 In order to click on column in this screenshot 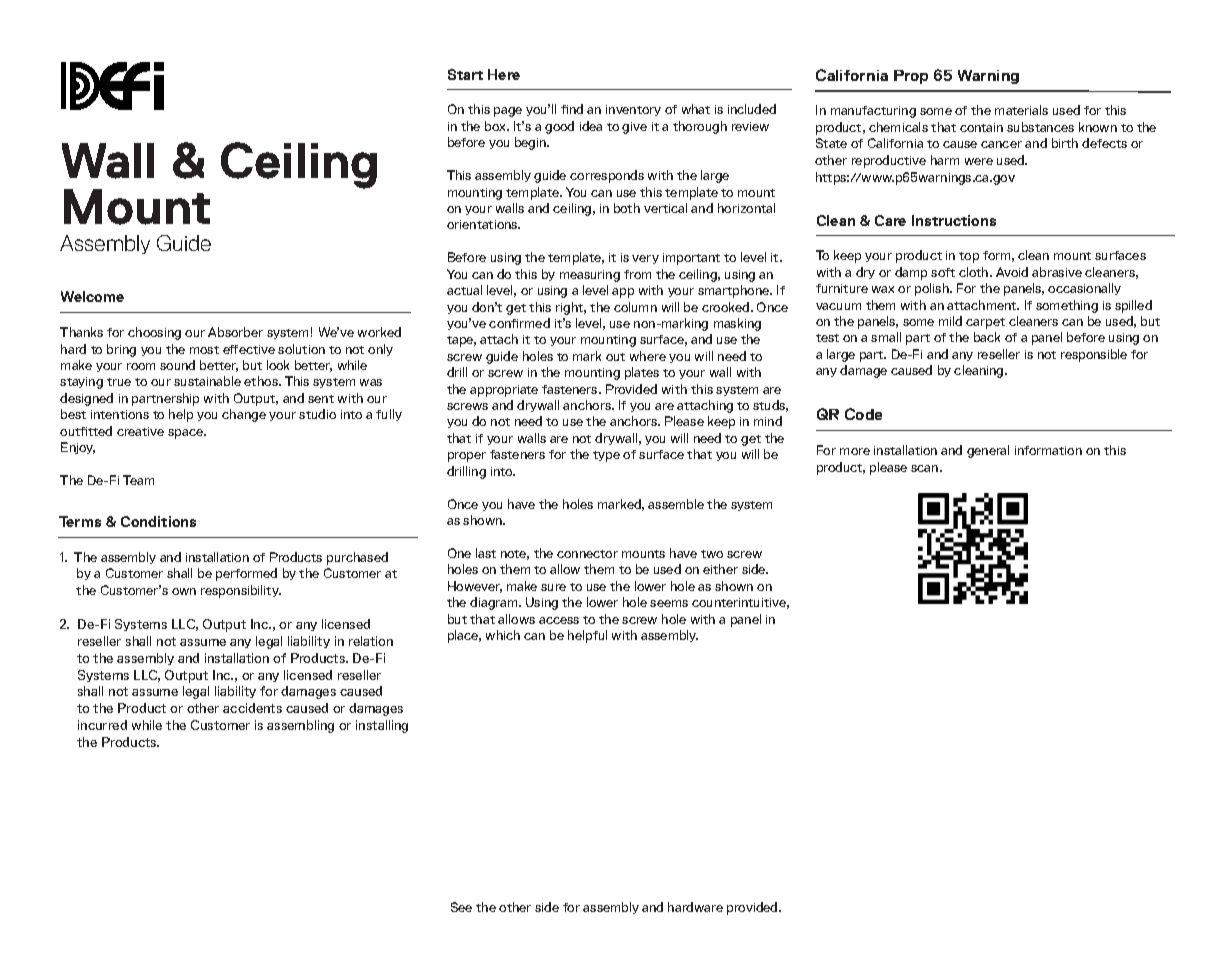, I will do `click(635, 307)`.
